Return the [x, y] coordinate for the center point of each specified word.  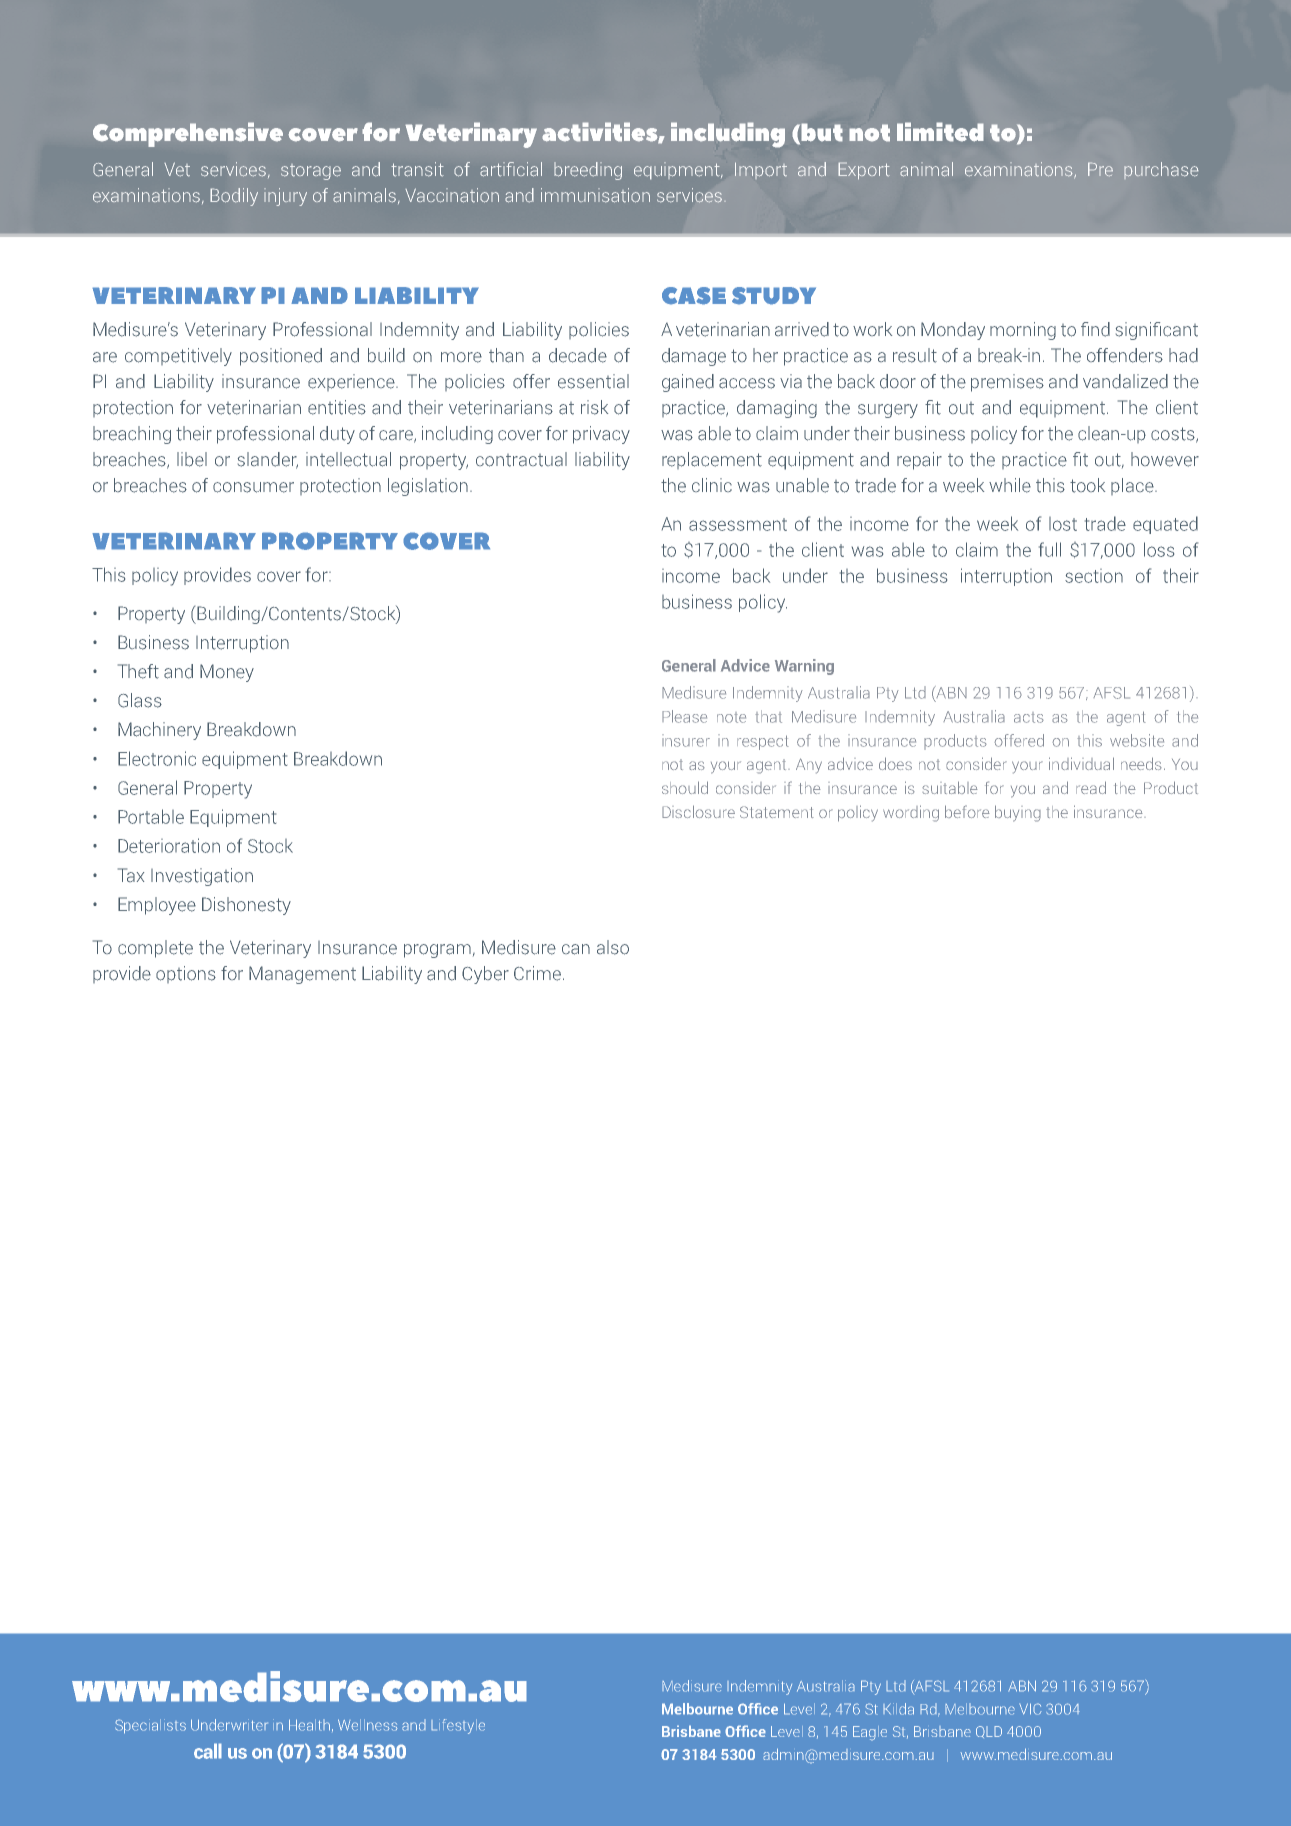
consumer [253, 487]
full [1050, 549]
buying [1018, 813]
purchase [1161, 170]
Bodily [234, 197]
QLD [989, 1732]
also [613, 947]
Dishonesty [246, 906]
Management [302, 975]
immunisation [595, 195]
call [208, 1751]
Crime [537, 973]
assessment [738, 524]
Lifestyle [458, 1726]
